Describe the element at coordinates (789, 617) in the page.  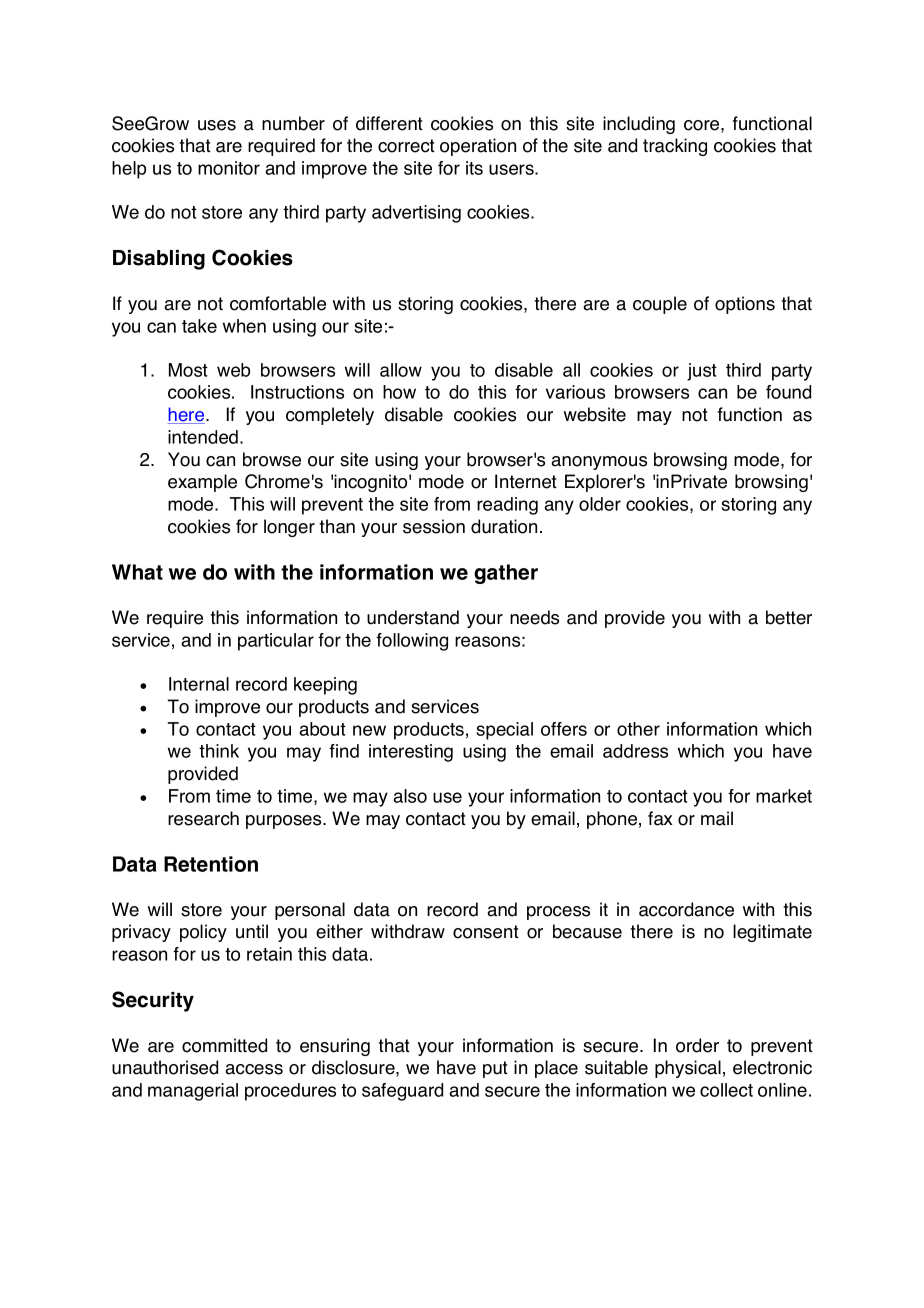
I see `better` at that location.
